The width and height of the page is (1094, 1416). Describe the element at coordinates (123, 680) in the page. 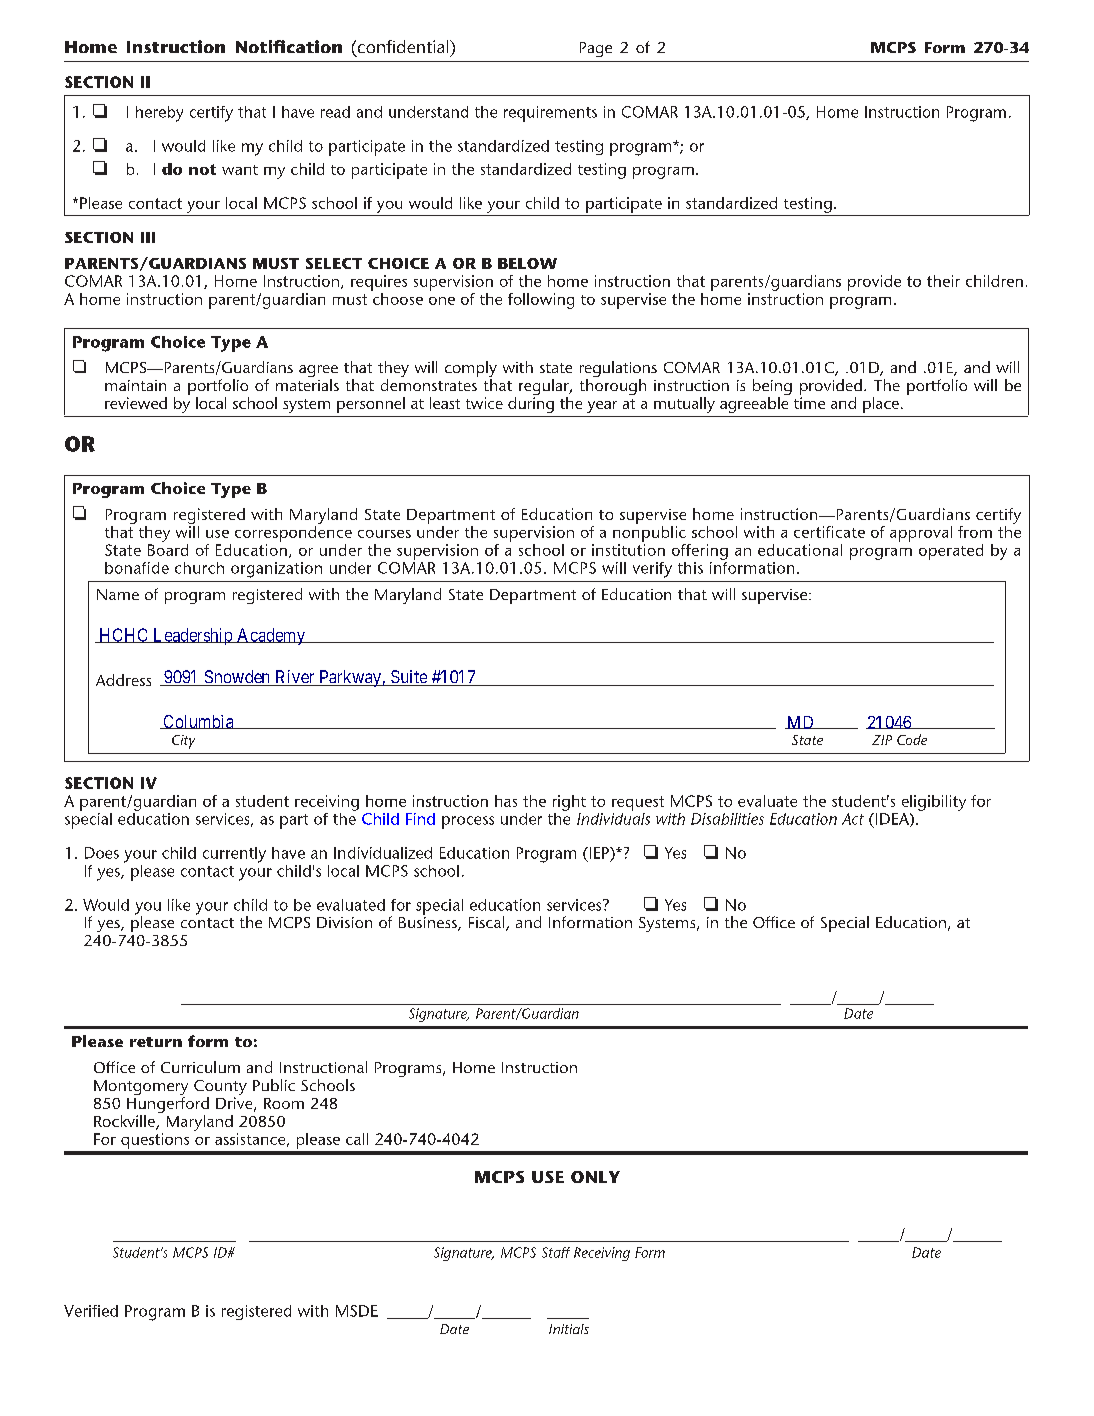

I see `Address` at that location.
